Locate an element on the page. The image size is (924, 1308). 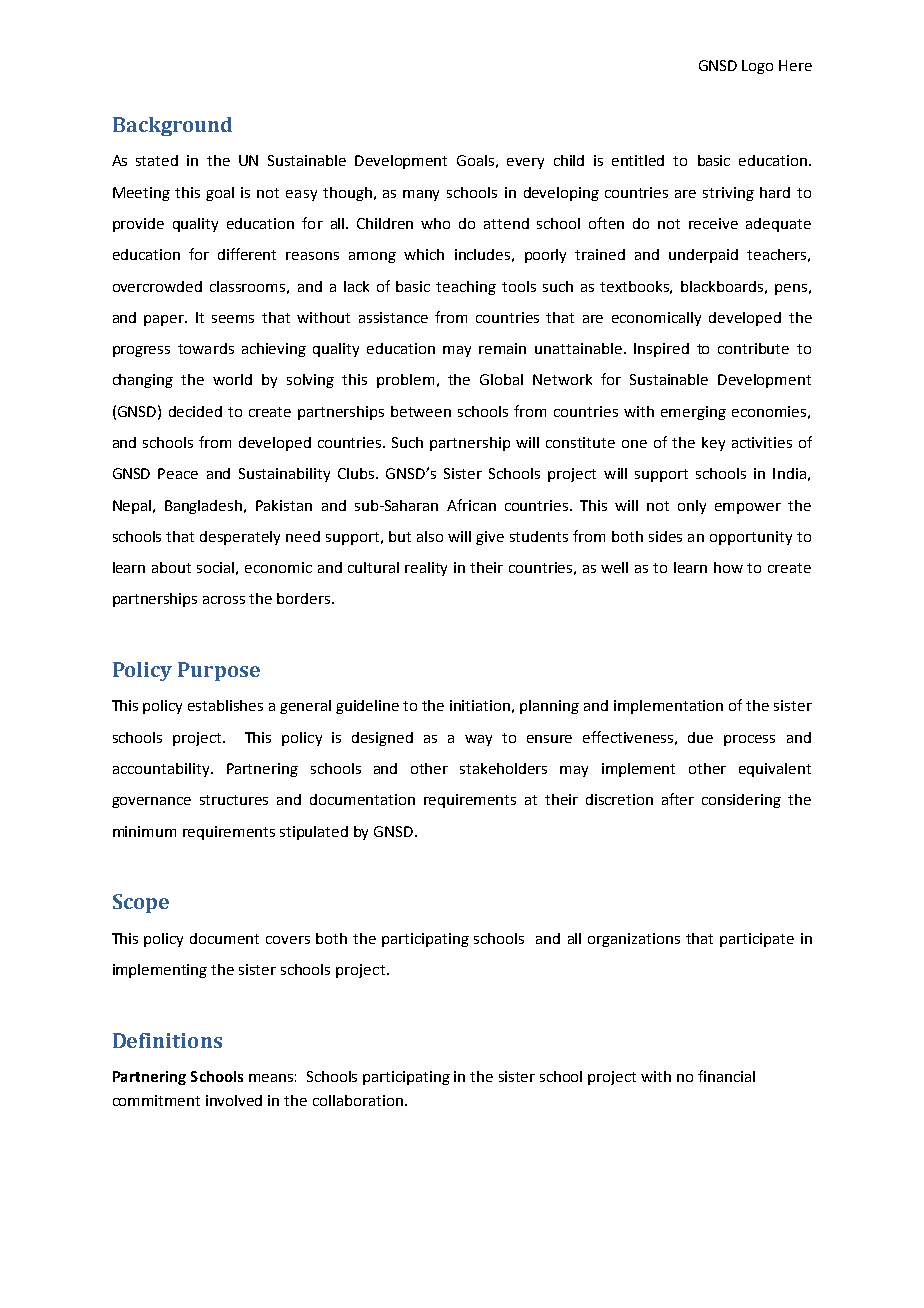
reality is located at coordinates (426, 569).
